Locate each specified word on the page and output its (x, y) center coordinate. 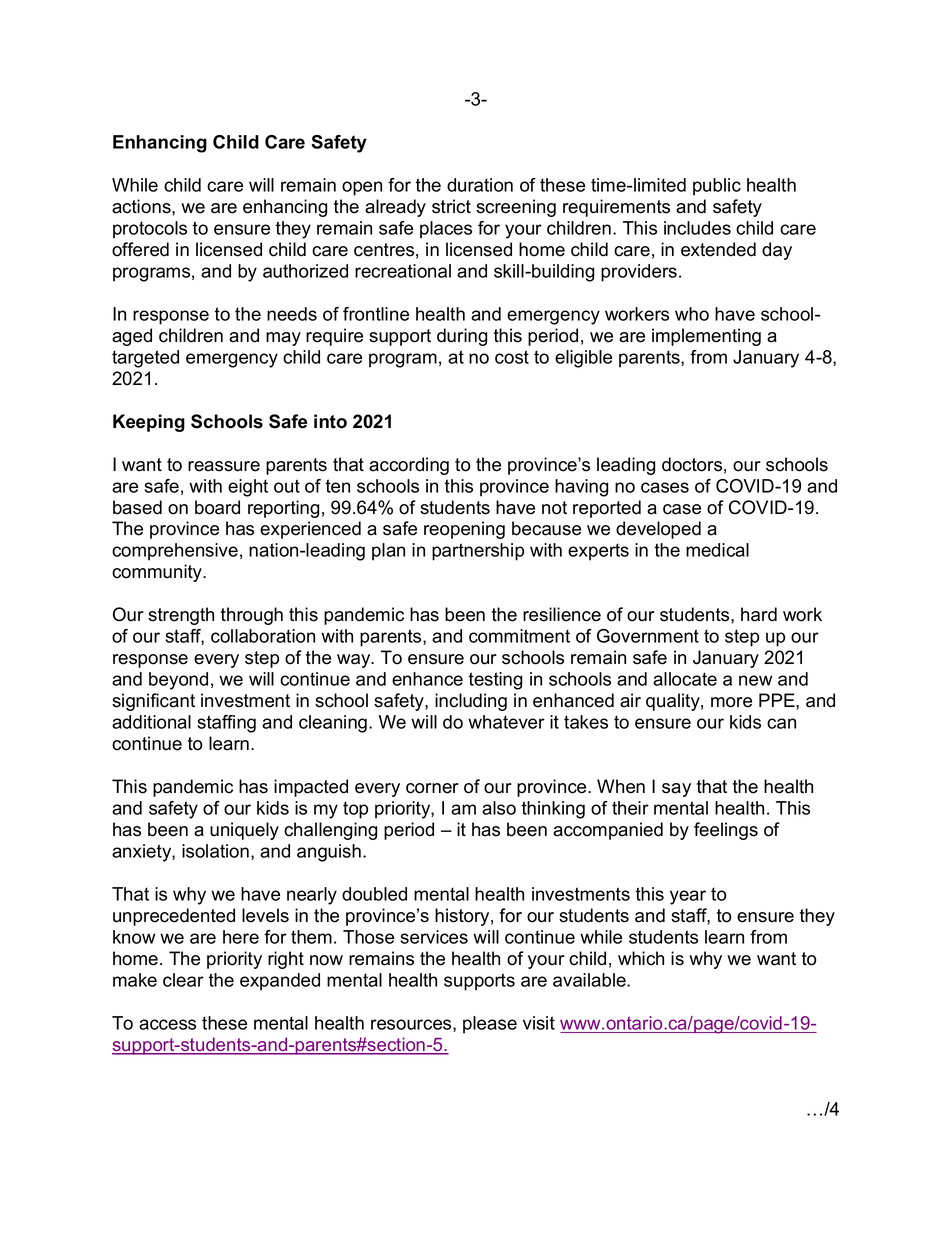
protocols (150, 230)
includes (697, 228)
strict (451, 206)
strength (181, 616)
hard (759, 614)
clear (183, 980)
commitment (519, 636)
